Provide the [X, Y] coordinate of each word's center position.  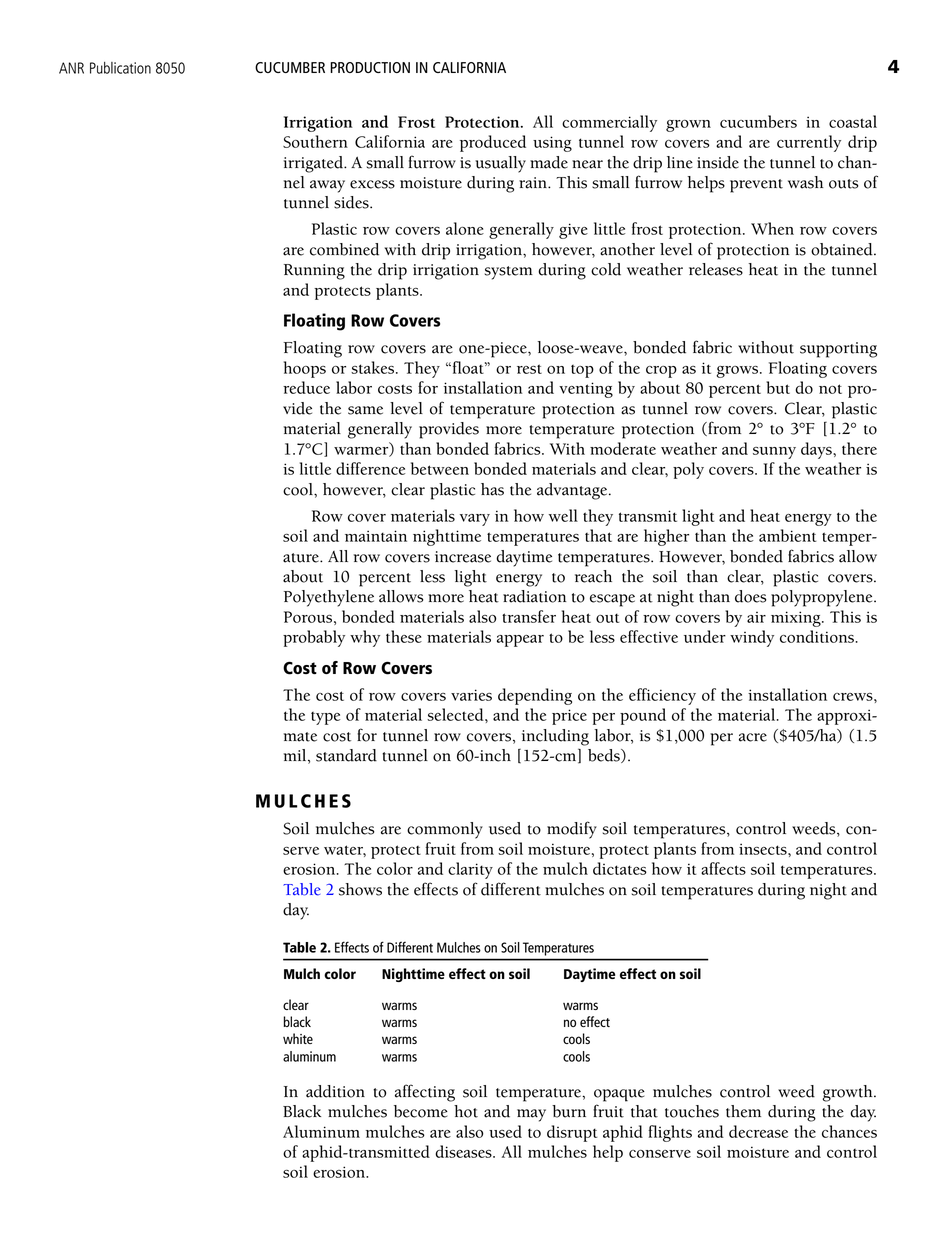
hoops [305, 369]
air [756, 617]
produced [493, 143]
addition [335, 1091]
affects [723, 868]
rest [529, 369]
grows [738, 372]
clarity [470, 870]
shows [360, 889]
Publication [120, 68]
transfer [529, 616]
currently [809, 143]
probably [314, 638]
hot [466, 1111]
